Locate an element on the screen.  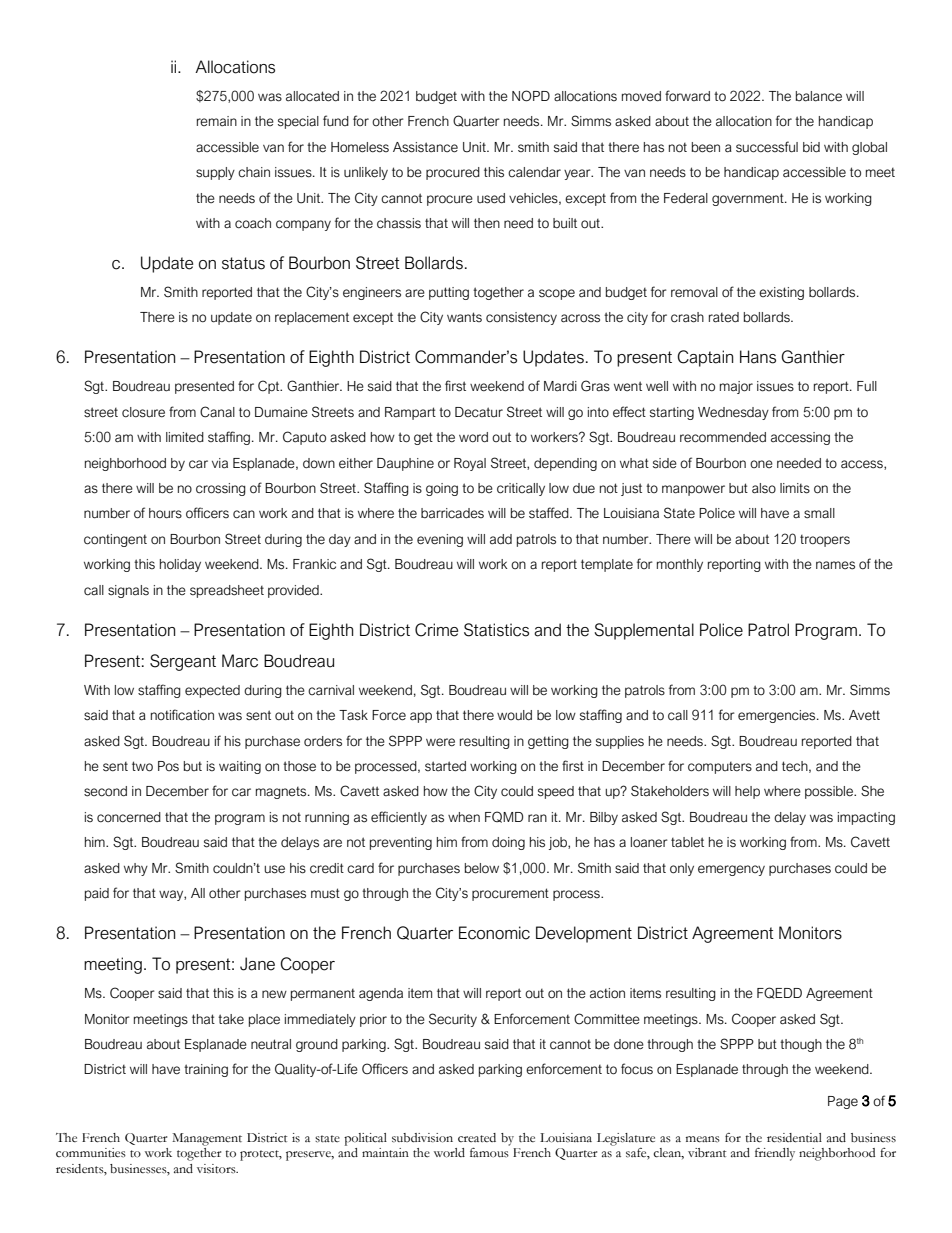
Assistance is located at coordinates (425, 147).
